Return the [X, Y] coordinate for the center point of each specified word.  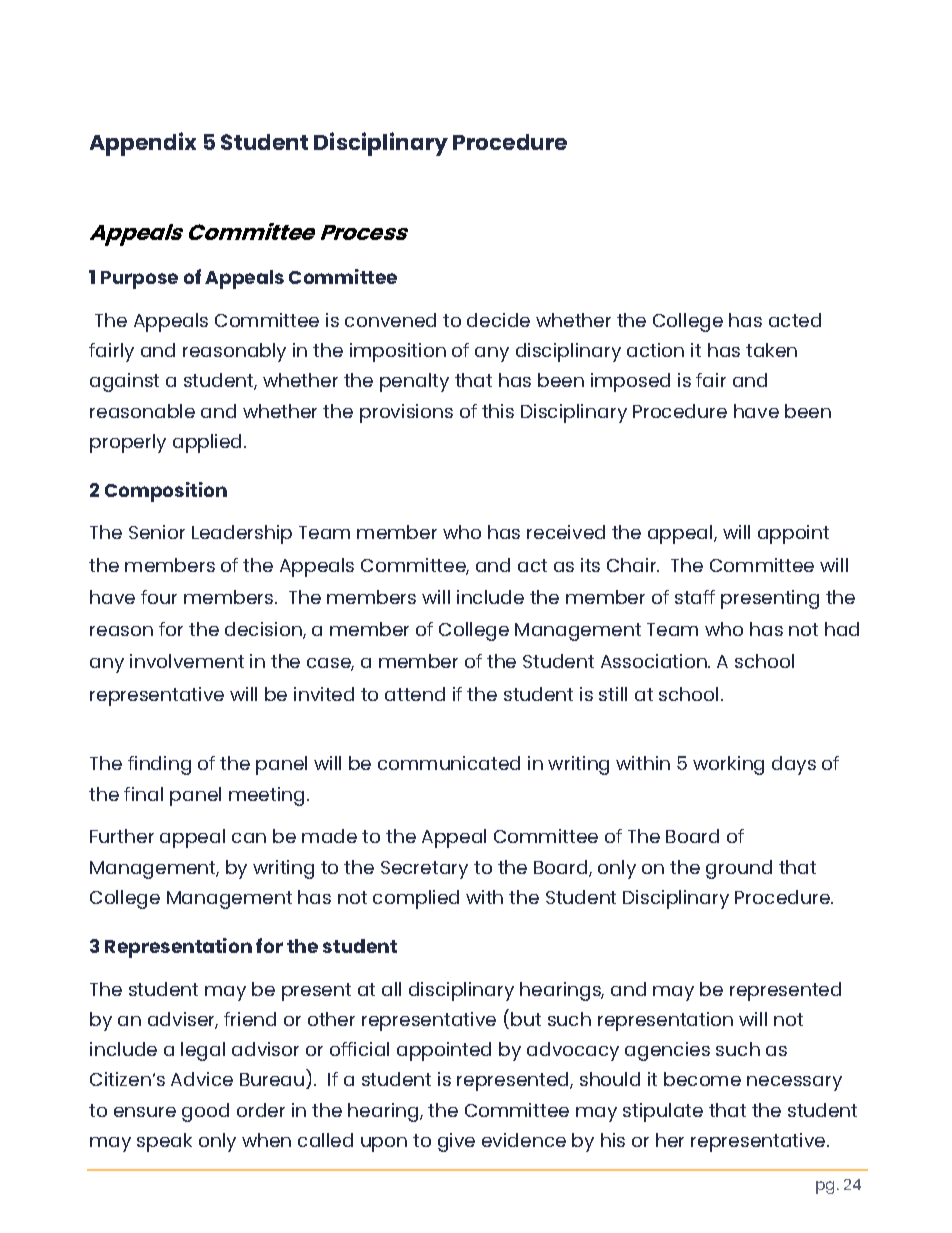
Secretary [424, 870]
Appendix [143, 144]
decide [498, 320]
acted [795, 320]
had [842, 629]
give [456, 1142]
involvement [187, 661]
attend [415, 694]
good [205, 1112]
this [498, 411]
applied [209, 443]
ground [739, 869]
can [249, 838]
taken [771, 350]
